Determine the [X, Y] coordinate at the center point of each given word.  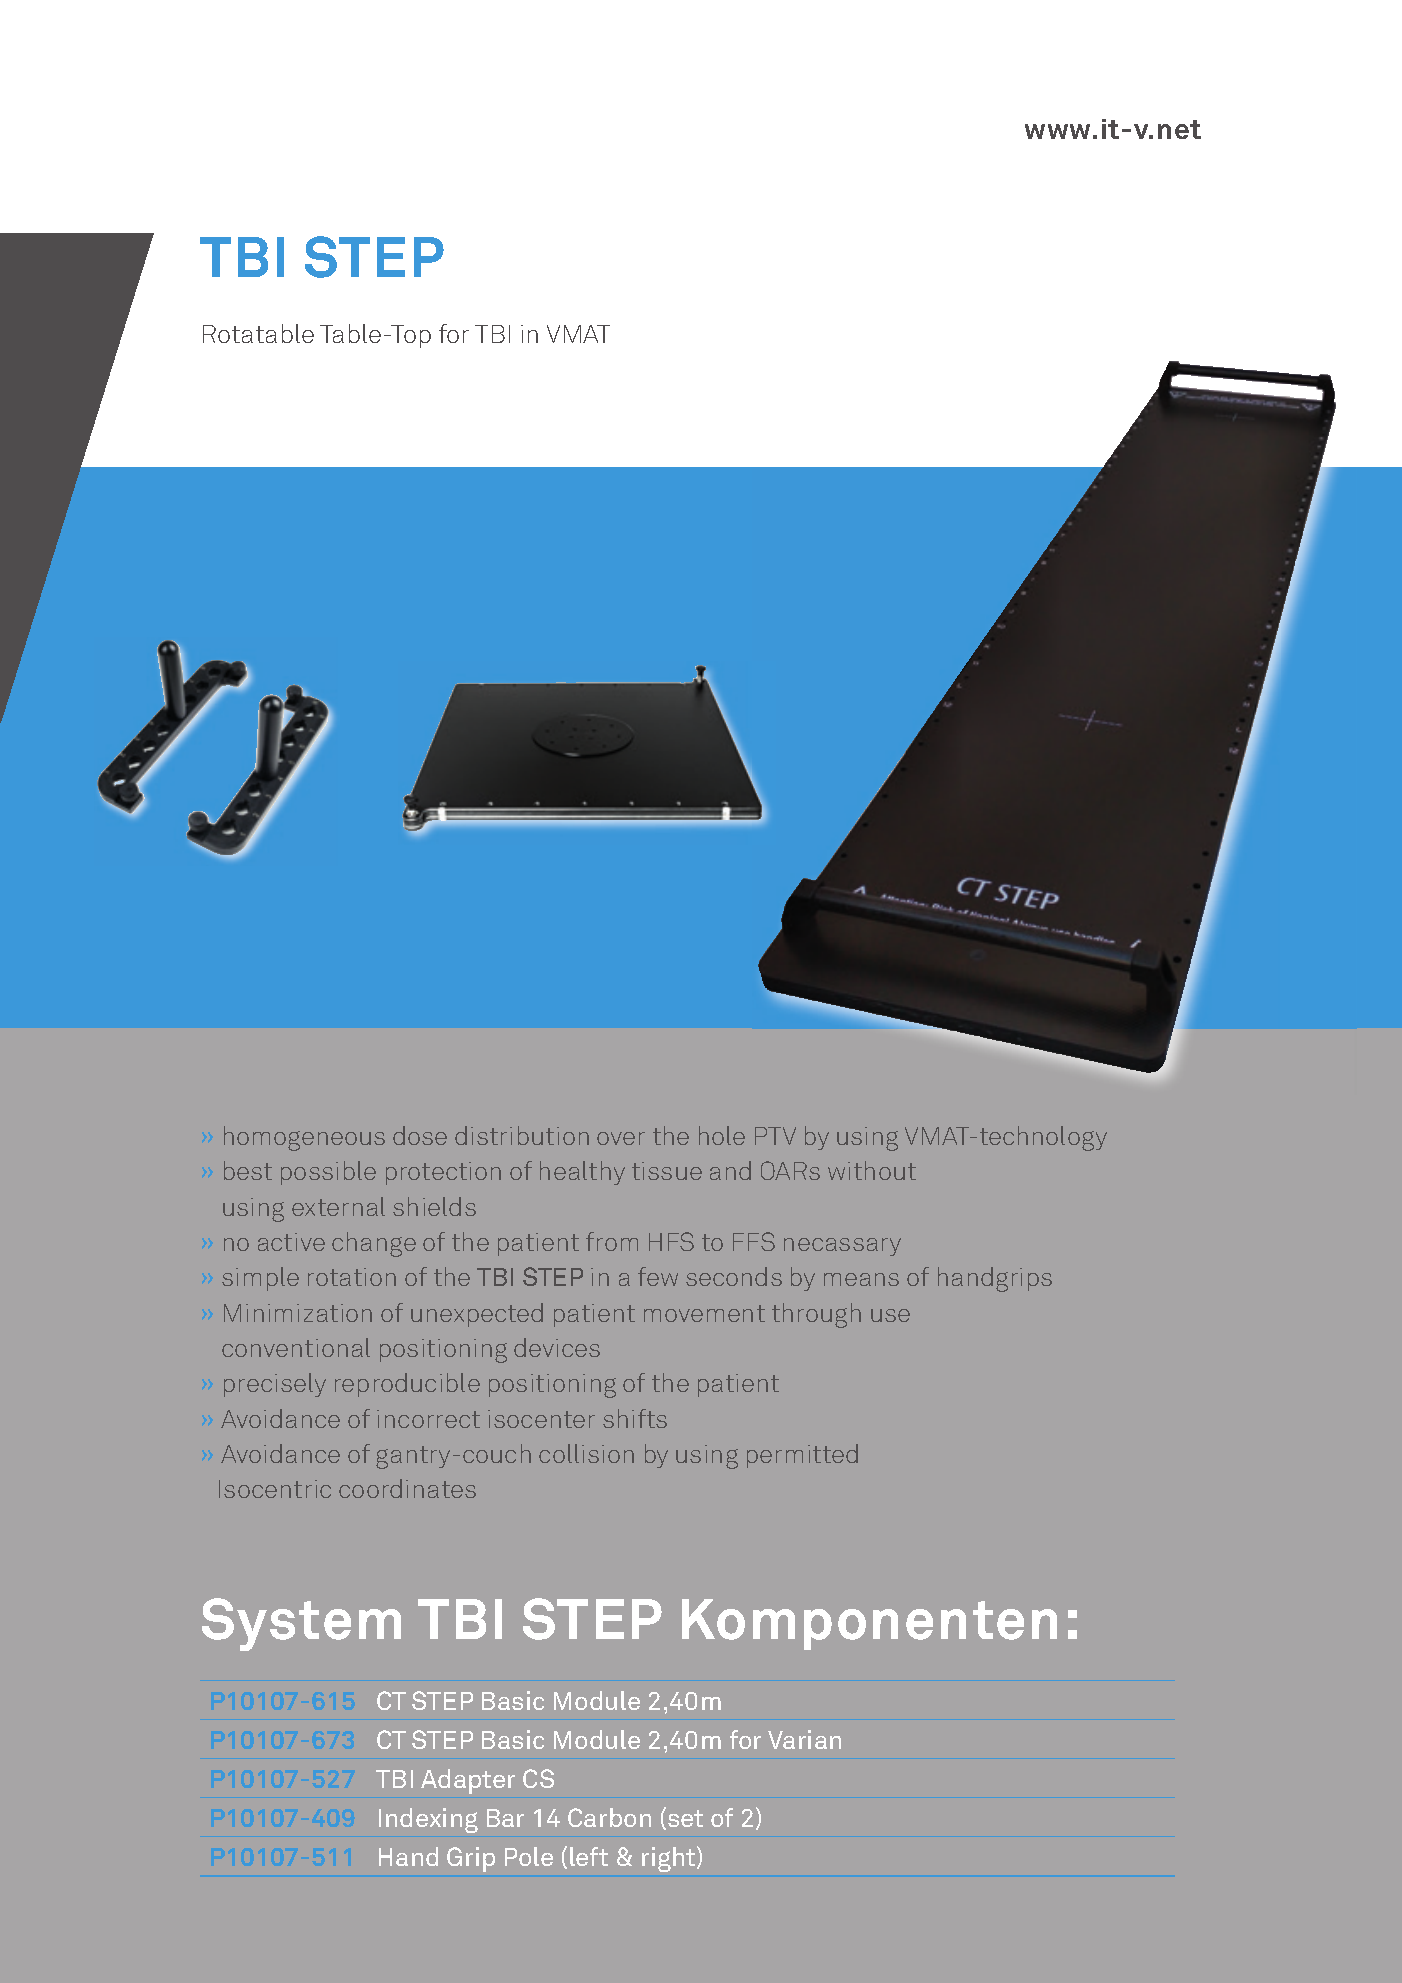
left [589, 1856]
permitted [802, 1456]
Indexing [428, 1820]
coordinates [407, 1488]
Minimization [298, 1313]
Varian [804, 1739]
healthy [582, 1173]
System [301, 1624]
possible [328, 1173]
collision [586, 1453]
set [685, 1818]
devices [557, 1347]
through [816, 1315]
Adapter [468, 1781]
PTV [775, 1136]
